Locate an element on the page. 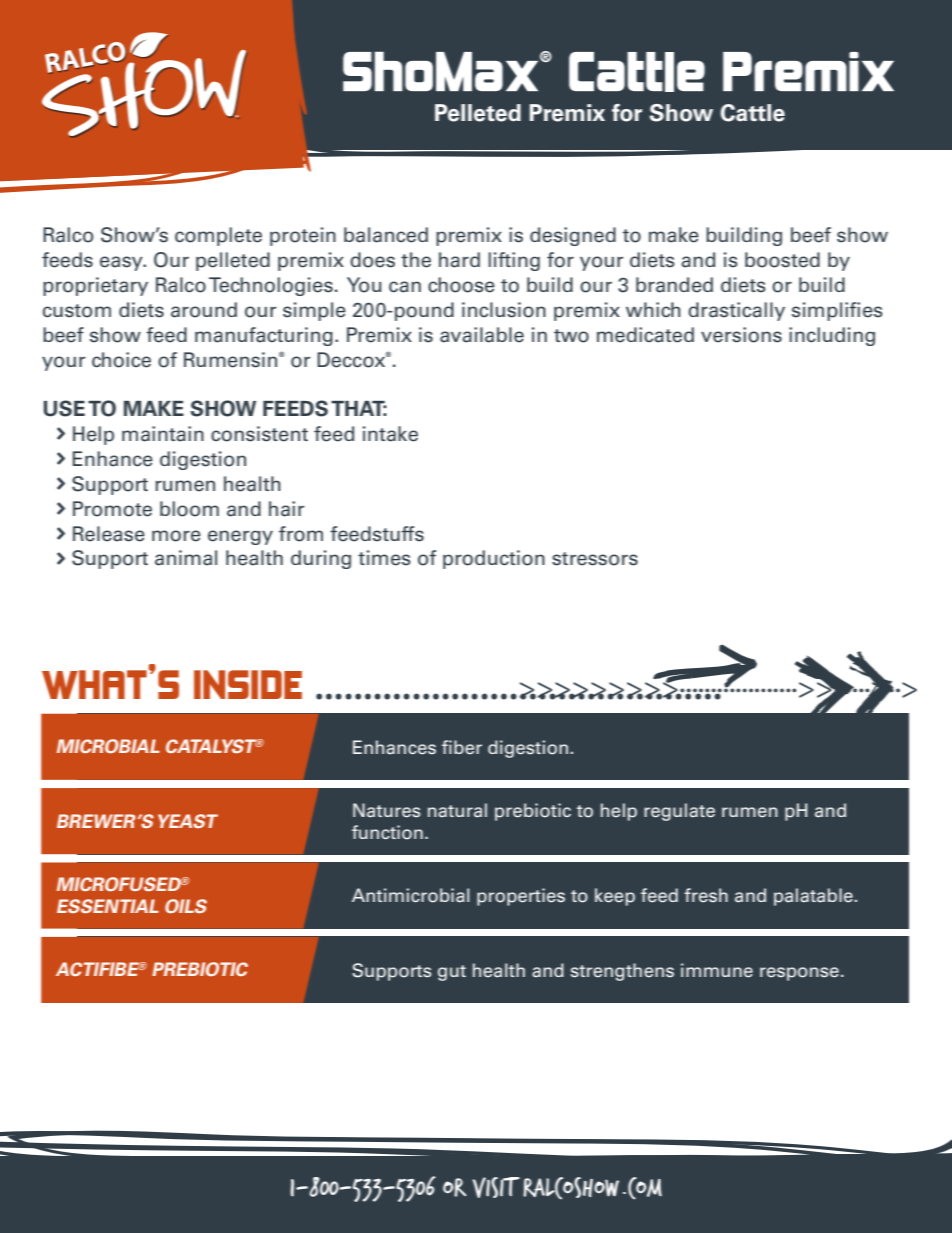 Image resolution: width=952 pixels, height=1233 pixels. easy is located at coordinates (122, 263).
